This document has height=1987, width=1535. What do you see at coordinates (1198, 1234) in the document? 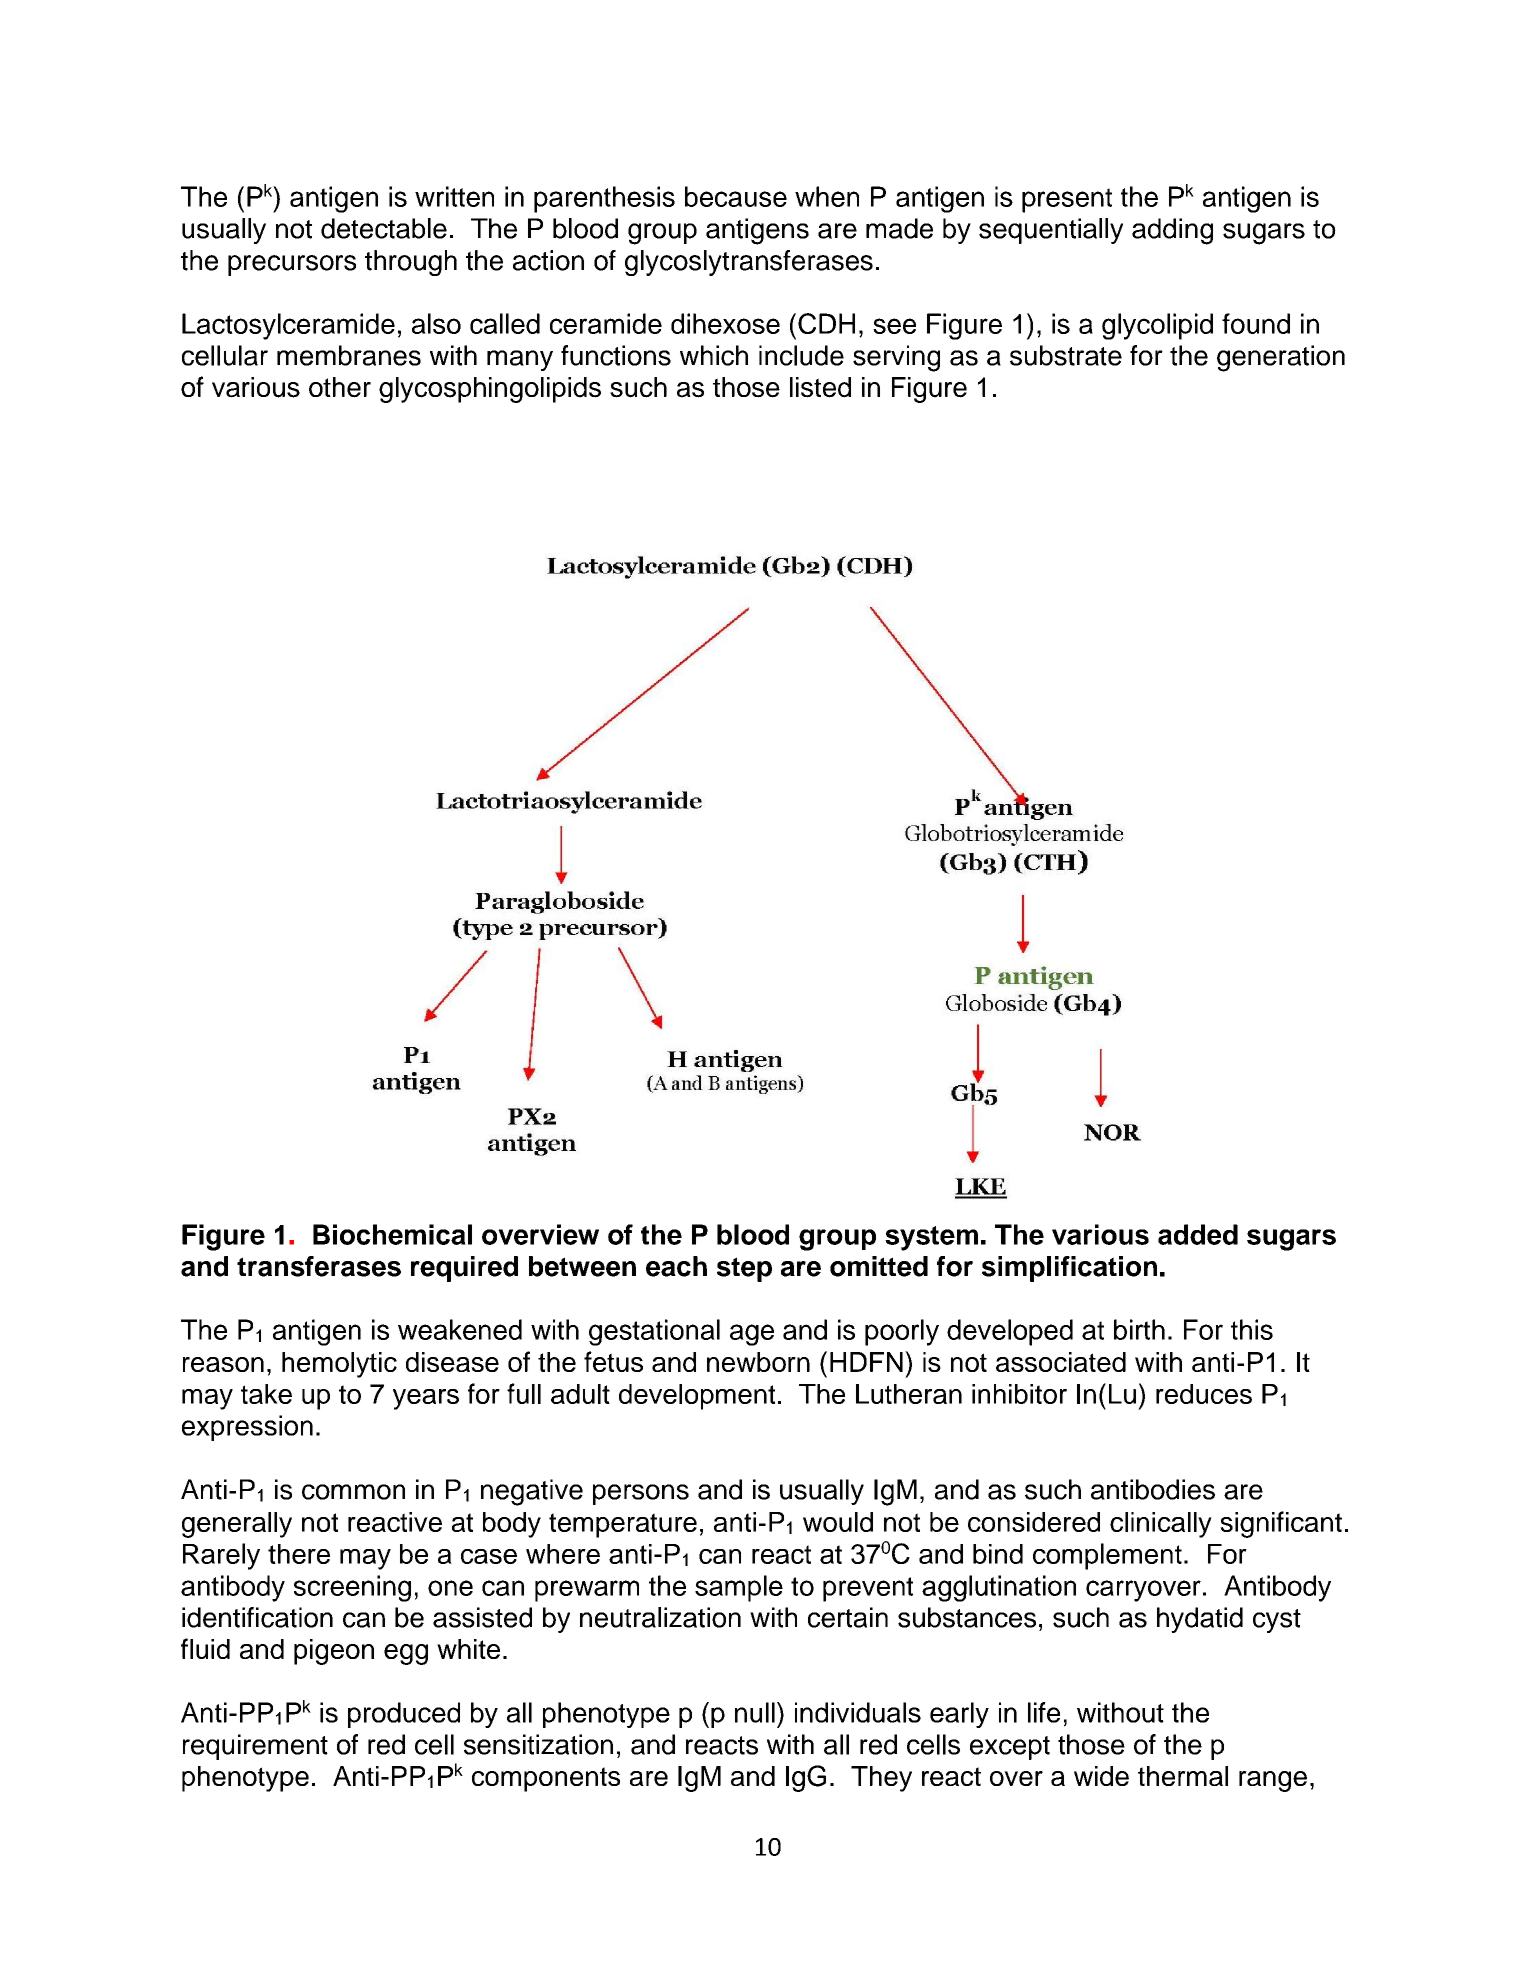
I see `added` at bounding box center [1198, 1234].
